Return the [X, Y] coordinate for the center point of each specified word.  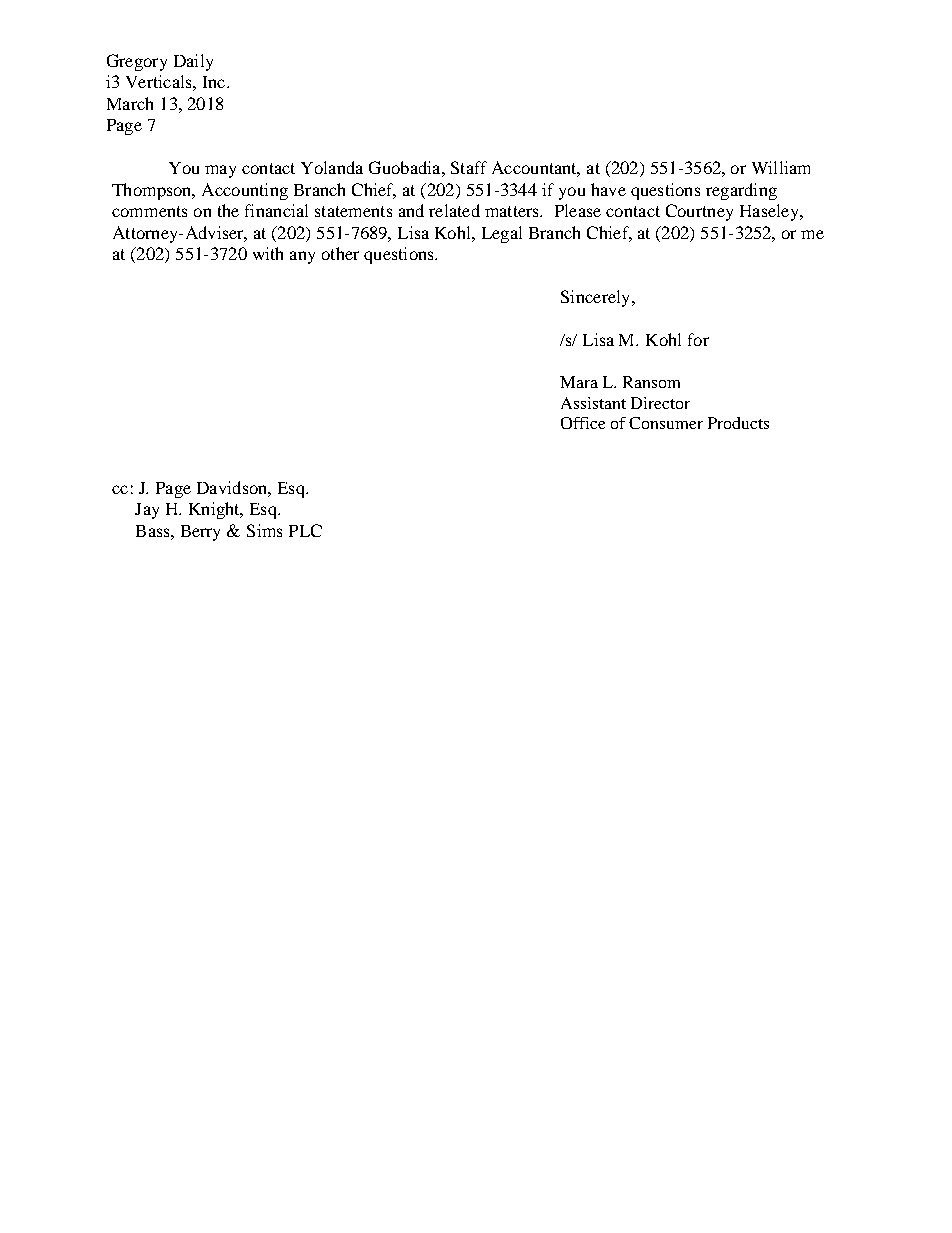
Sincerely [597, 298]
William [781, 167]
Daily [193, 62]
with [268, 253]
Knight [215, 510]
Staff [469, 167]
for [698, 339]
